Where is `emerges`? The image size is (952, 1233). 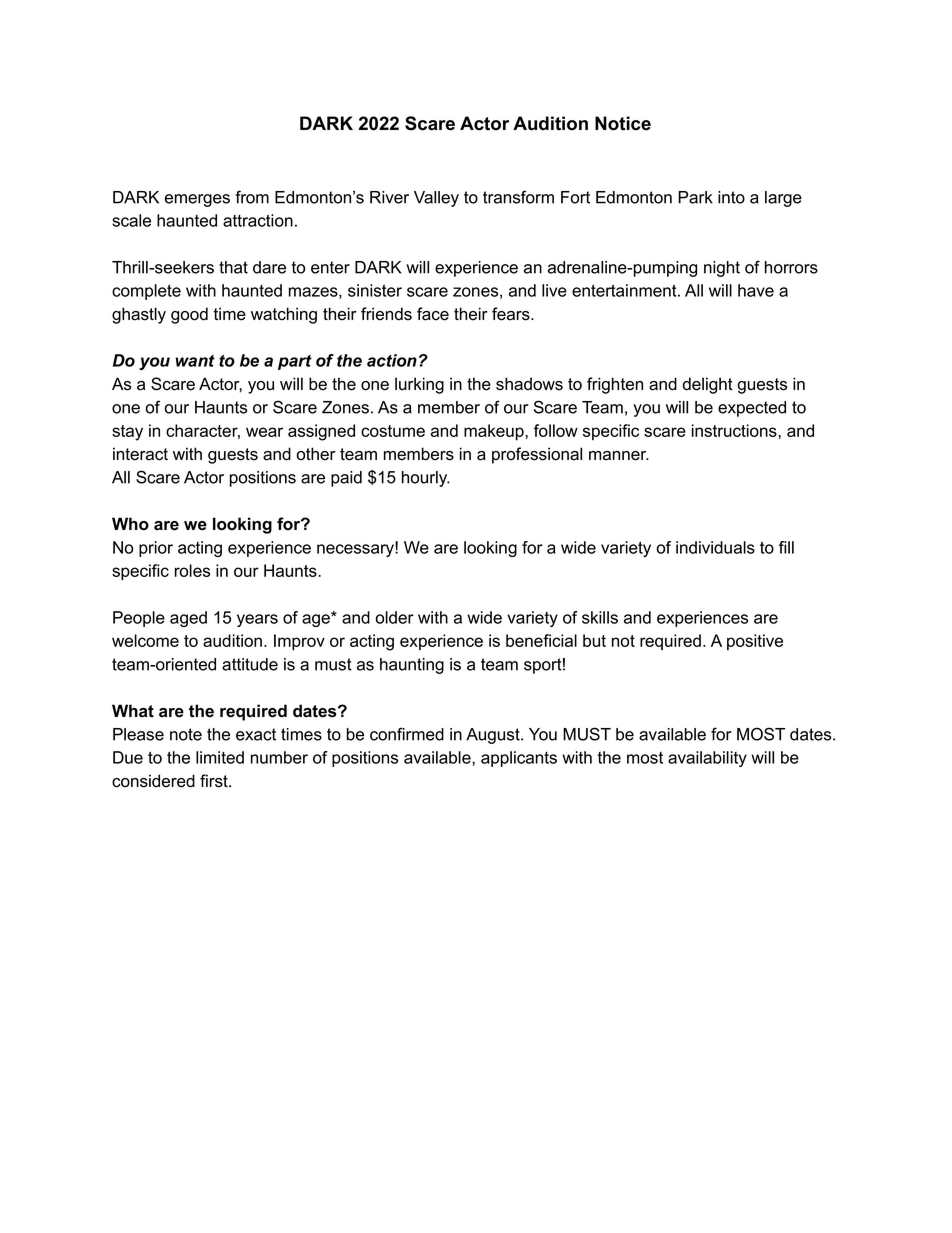 emerges is located at coordinates (197, 200).
